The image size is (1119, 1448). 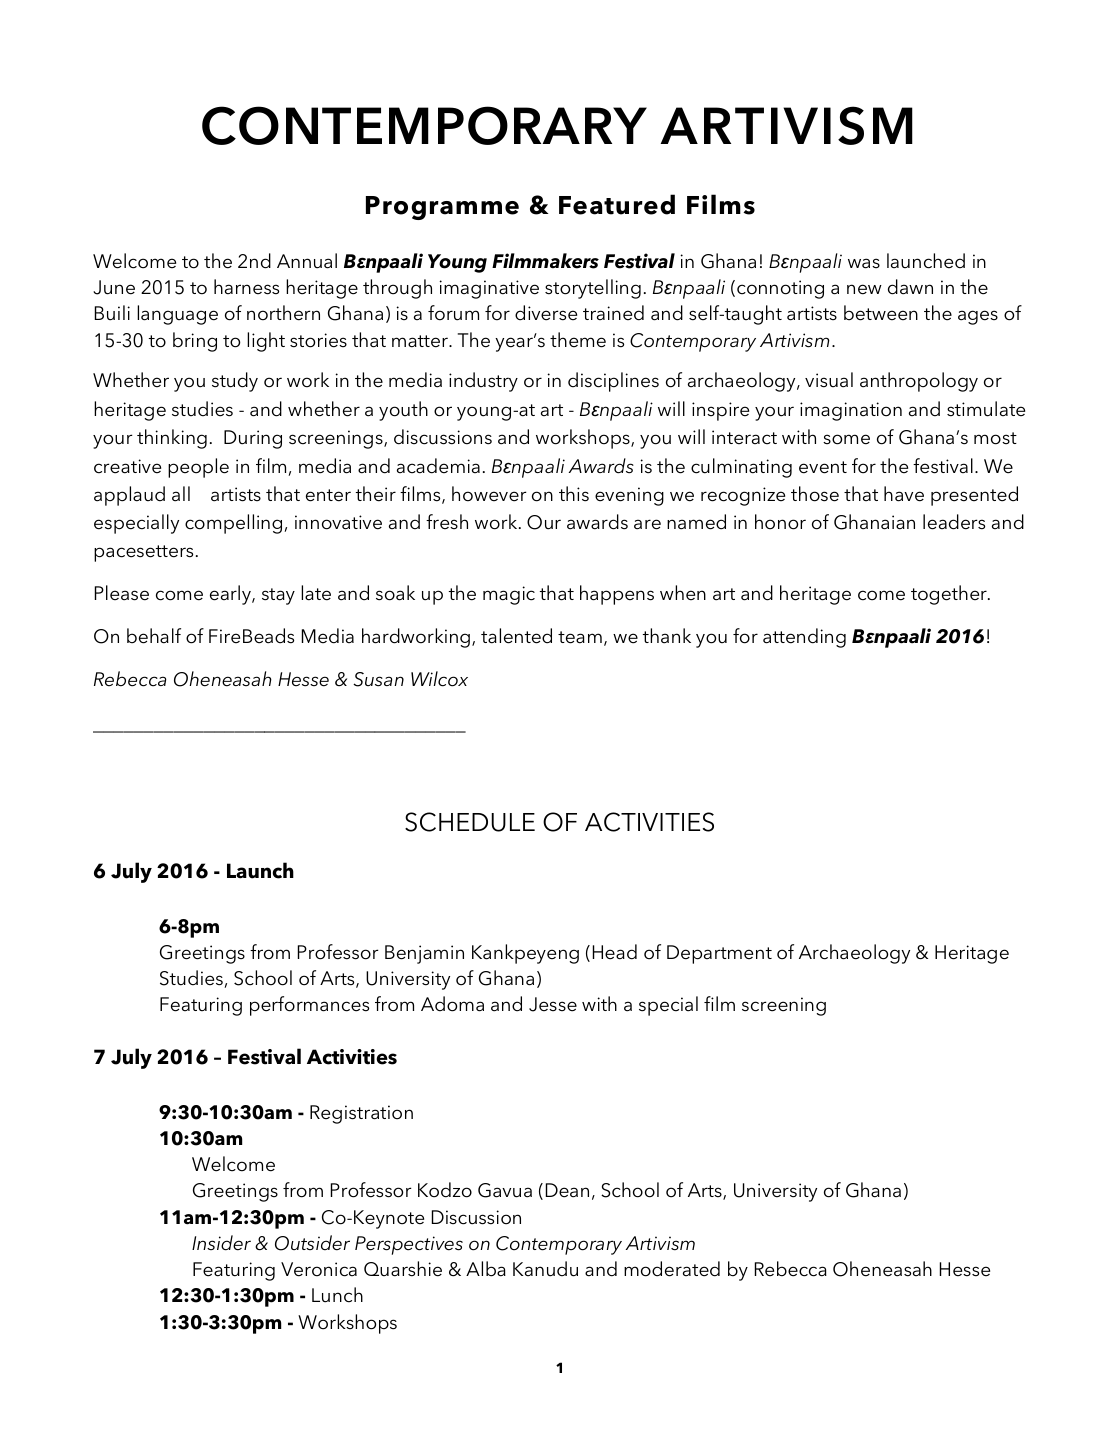 What do you see at coordinates (617, 204) in the screenshot?
I see `Featured` at bounding box center [617, 204].
